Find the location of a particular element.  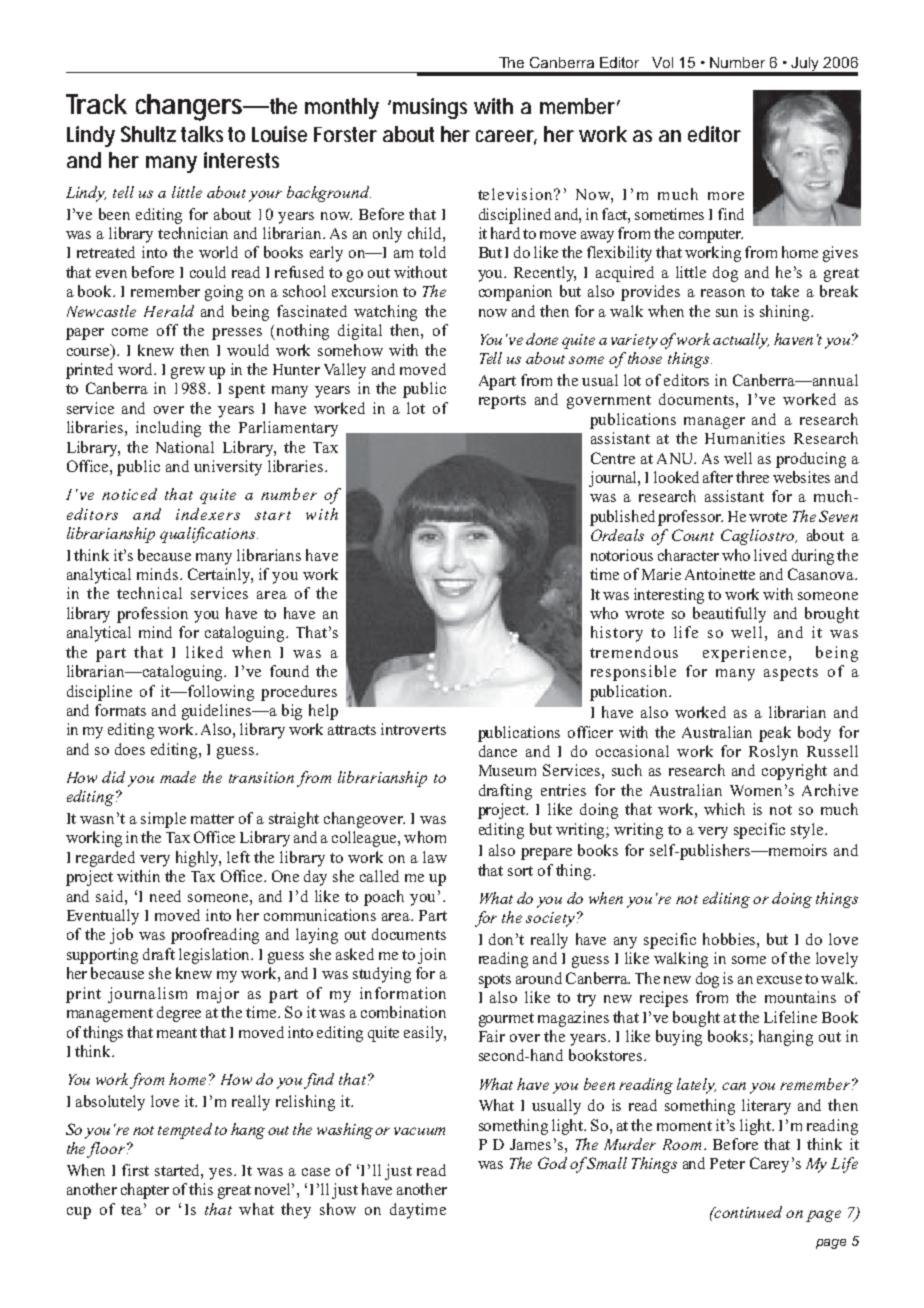

dance is located at coordinates (498, 751).
